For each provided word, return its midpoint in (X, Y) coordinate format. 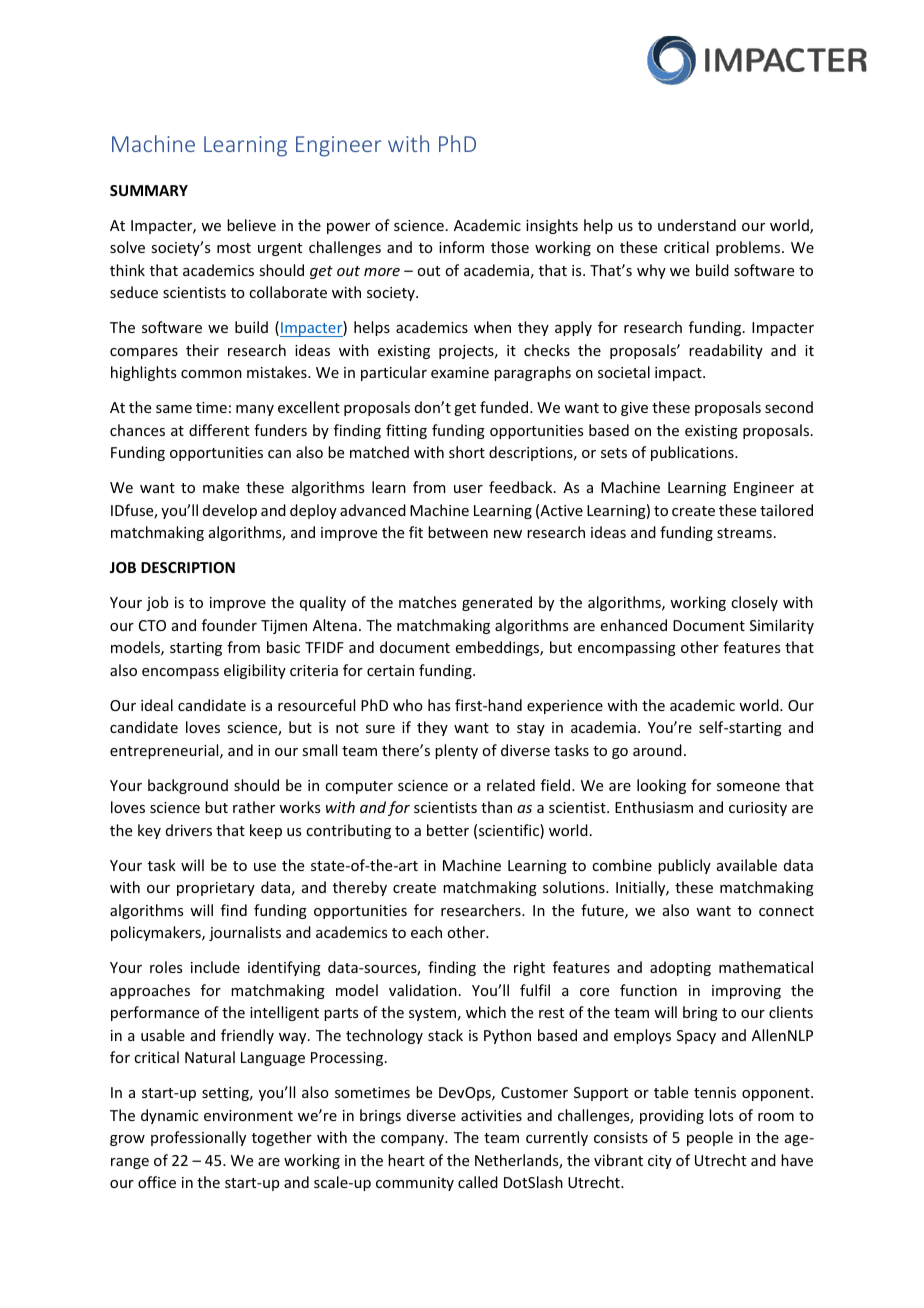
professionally (198, 1138)
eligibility (255, 671)
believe (251, 225)
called (478, 1182)
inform (461, 247)
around (657, 750)
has (439, 705)
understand (697, 225)
